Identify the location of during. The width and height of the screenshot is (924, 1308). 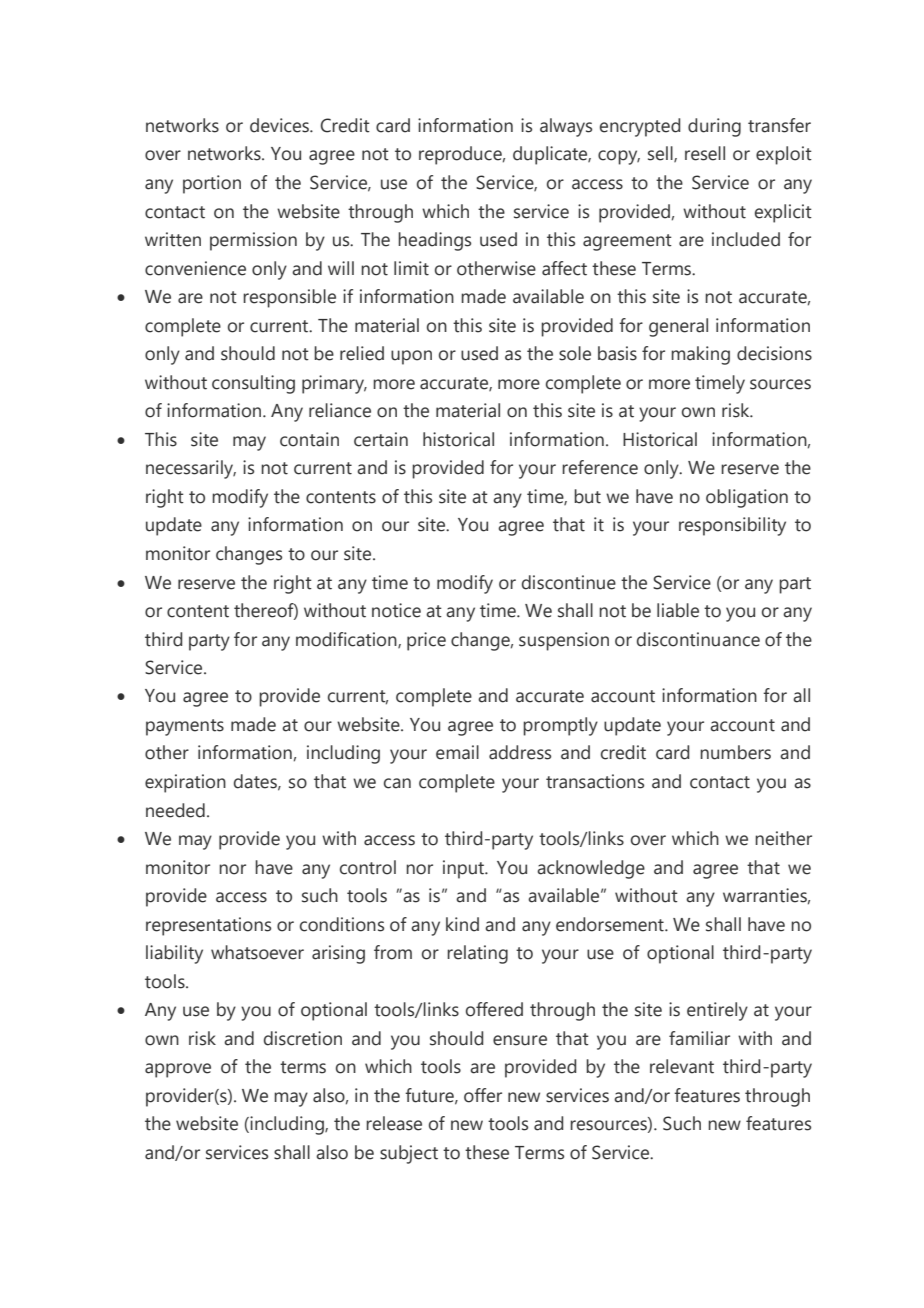
(714, 127).
